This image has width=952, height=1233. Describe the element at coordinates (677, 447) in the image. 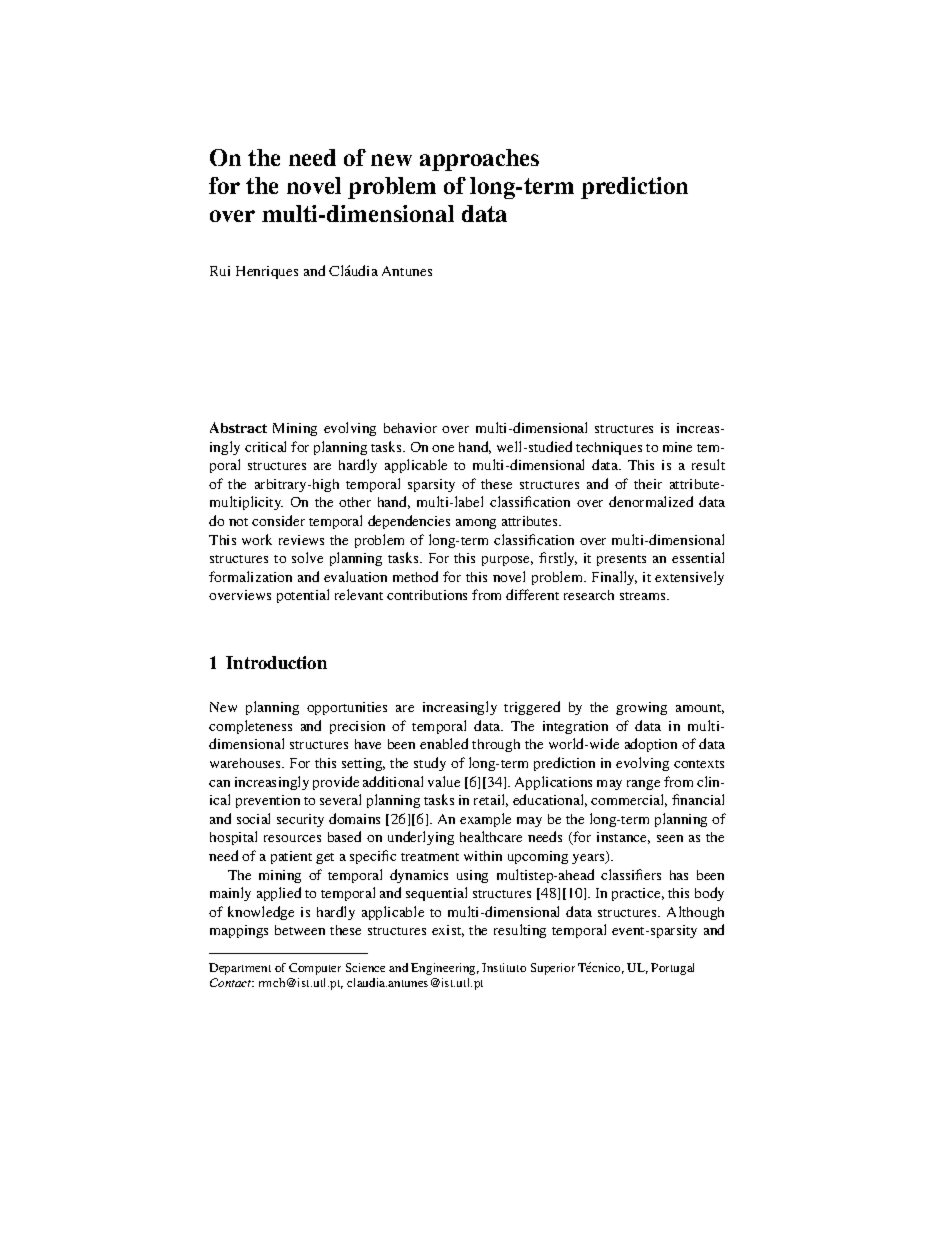

I see `mine` at that location.
